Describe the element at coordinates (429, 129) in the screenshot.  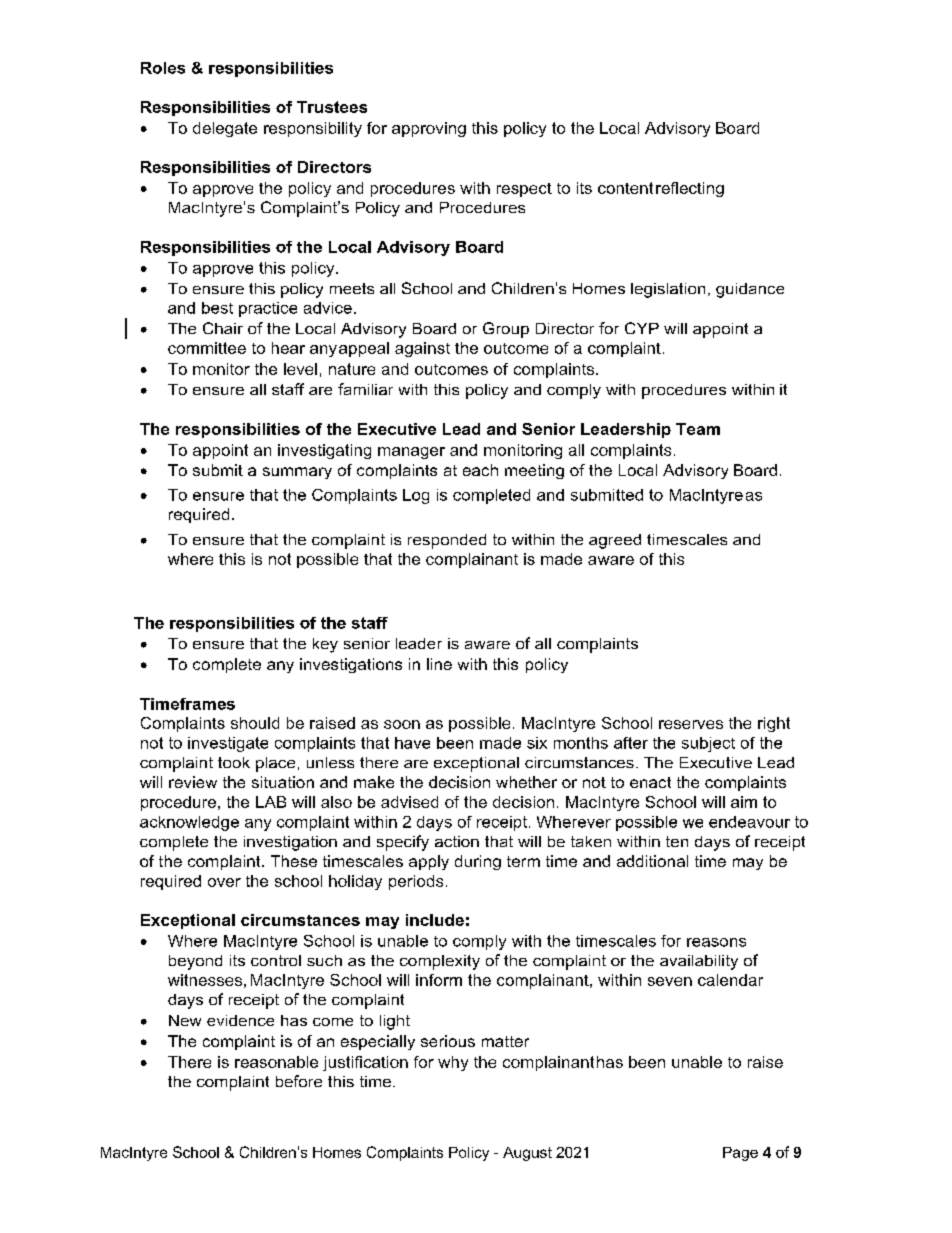
I see `approving` at that location.
